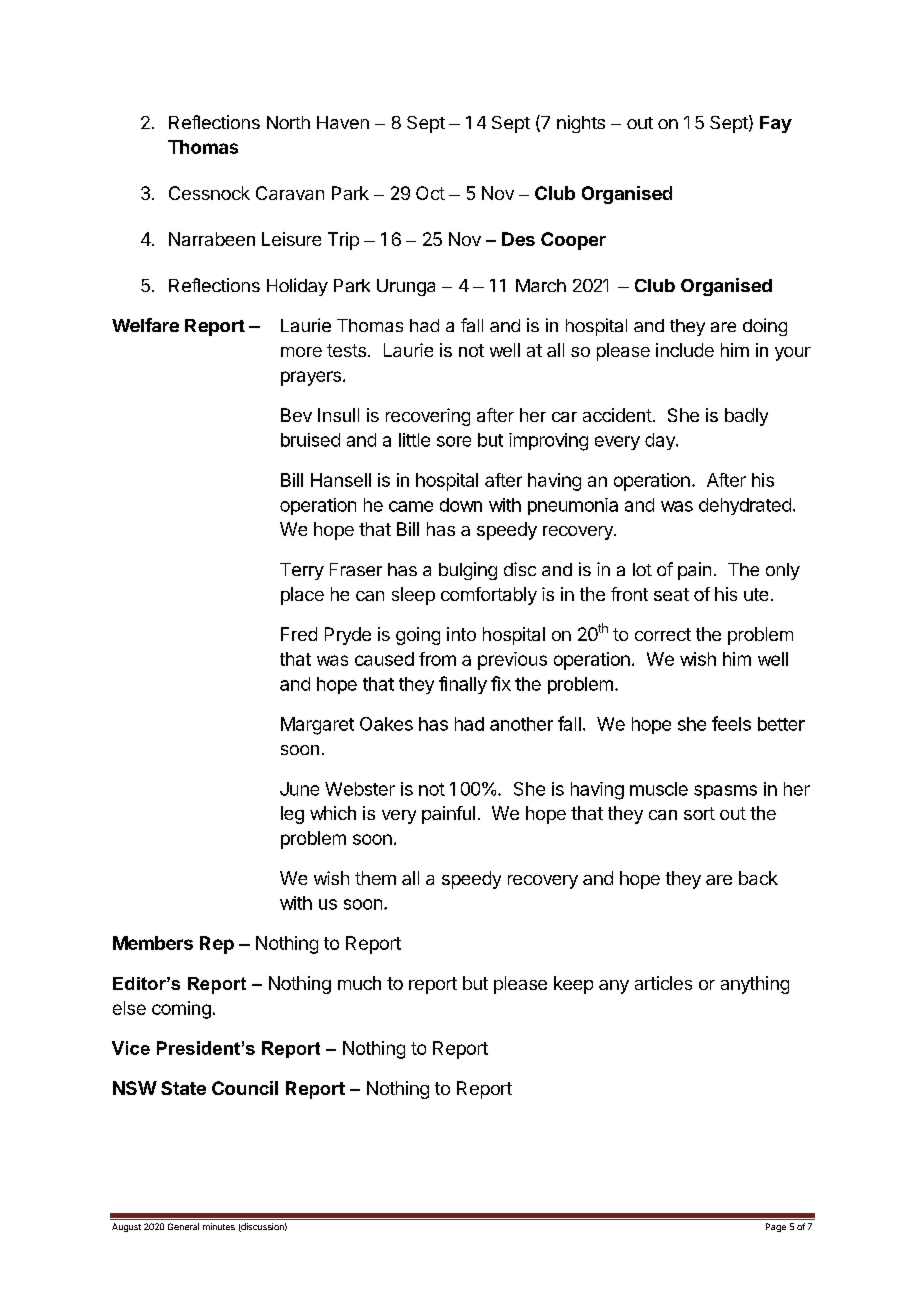 The width and height of the image is (924, 1308). I want to click on Fay, so click(776, 124).
